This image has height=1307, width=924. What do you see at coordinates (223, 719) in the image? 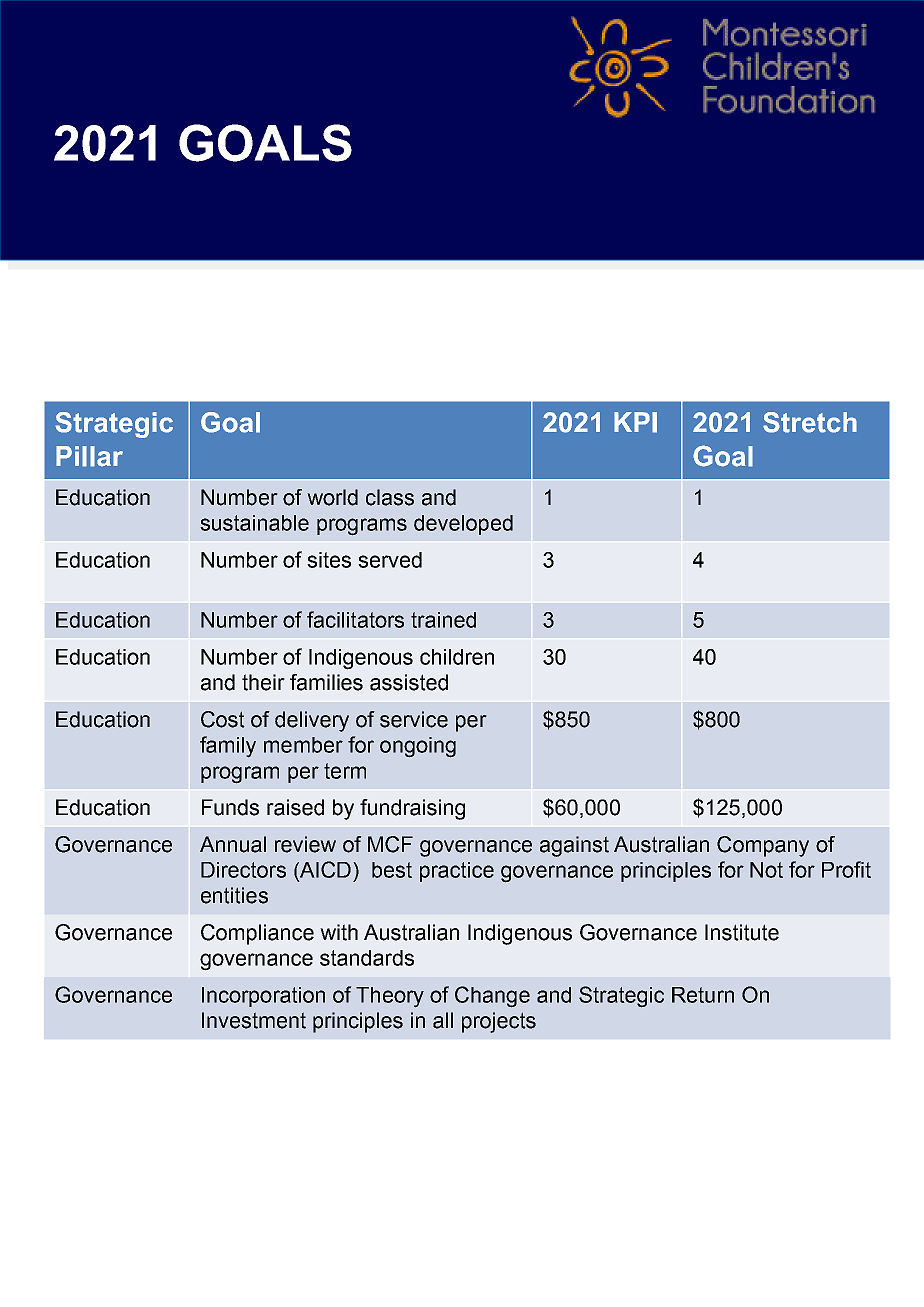
I see `Cost` at bounding box center [223, 719].
